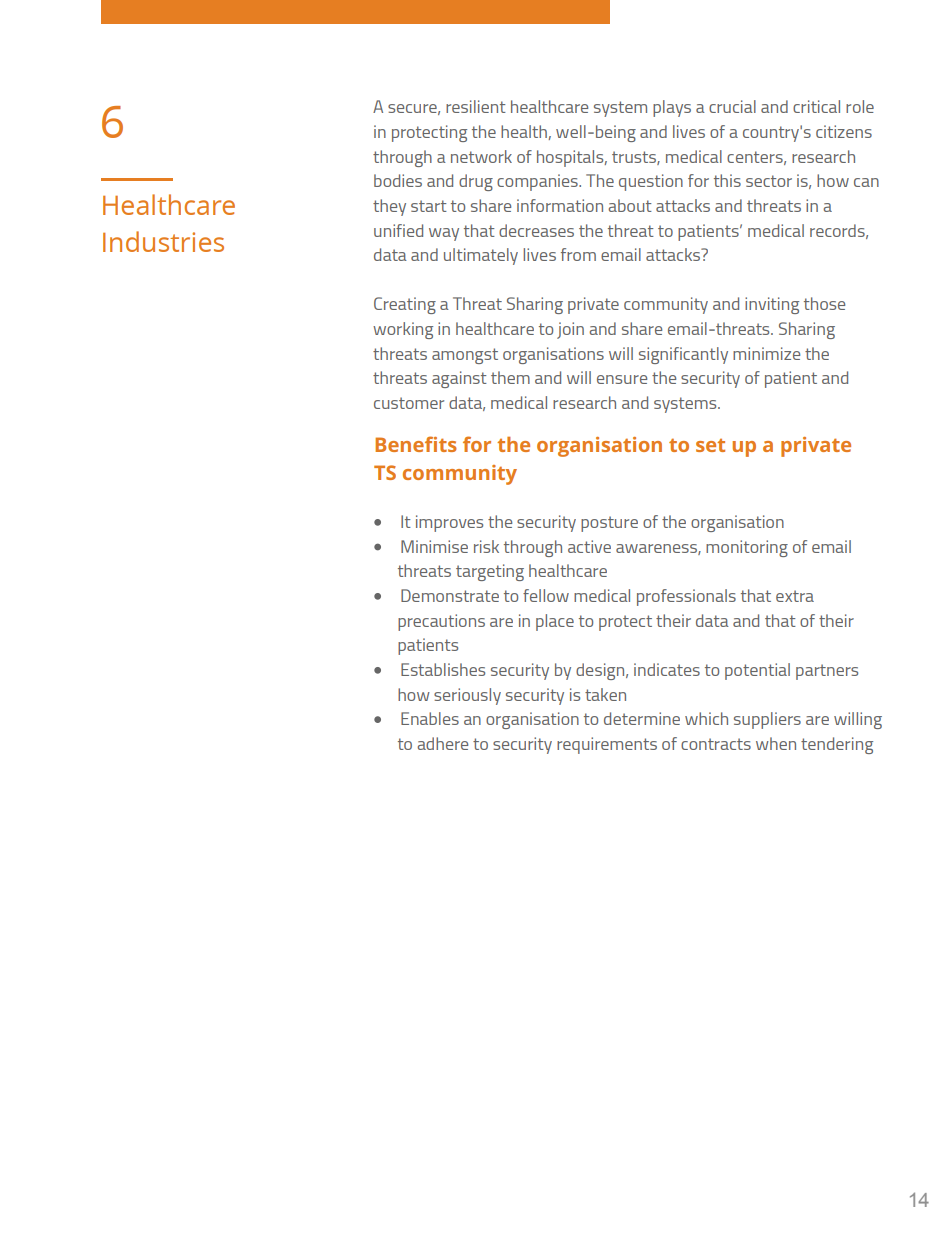 This screenshot has width=952, height=1233. I want to click on bodies, so click(398, 180).
